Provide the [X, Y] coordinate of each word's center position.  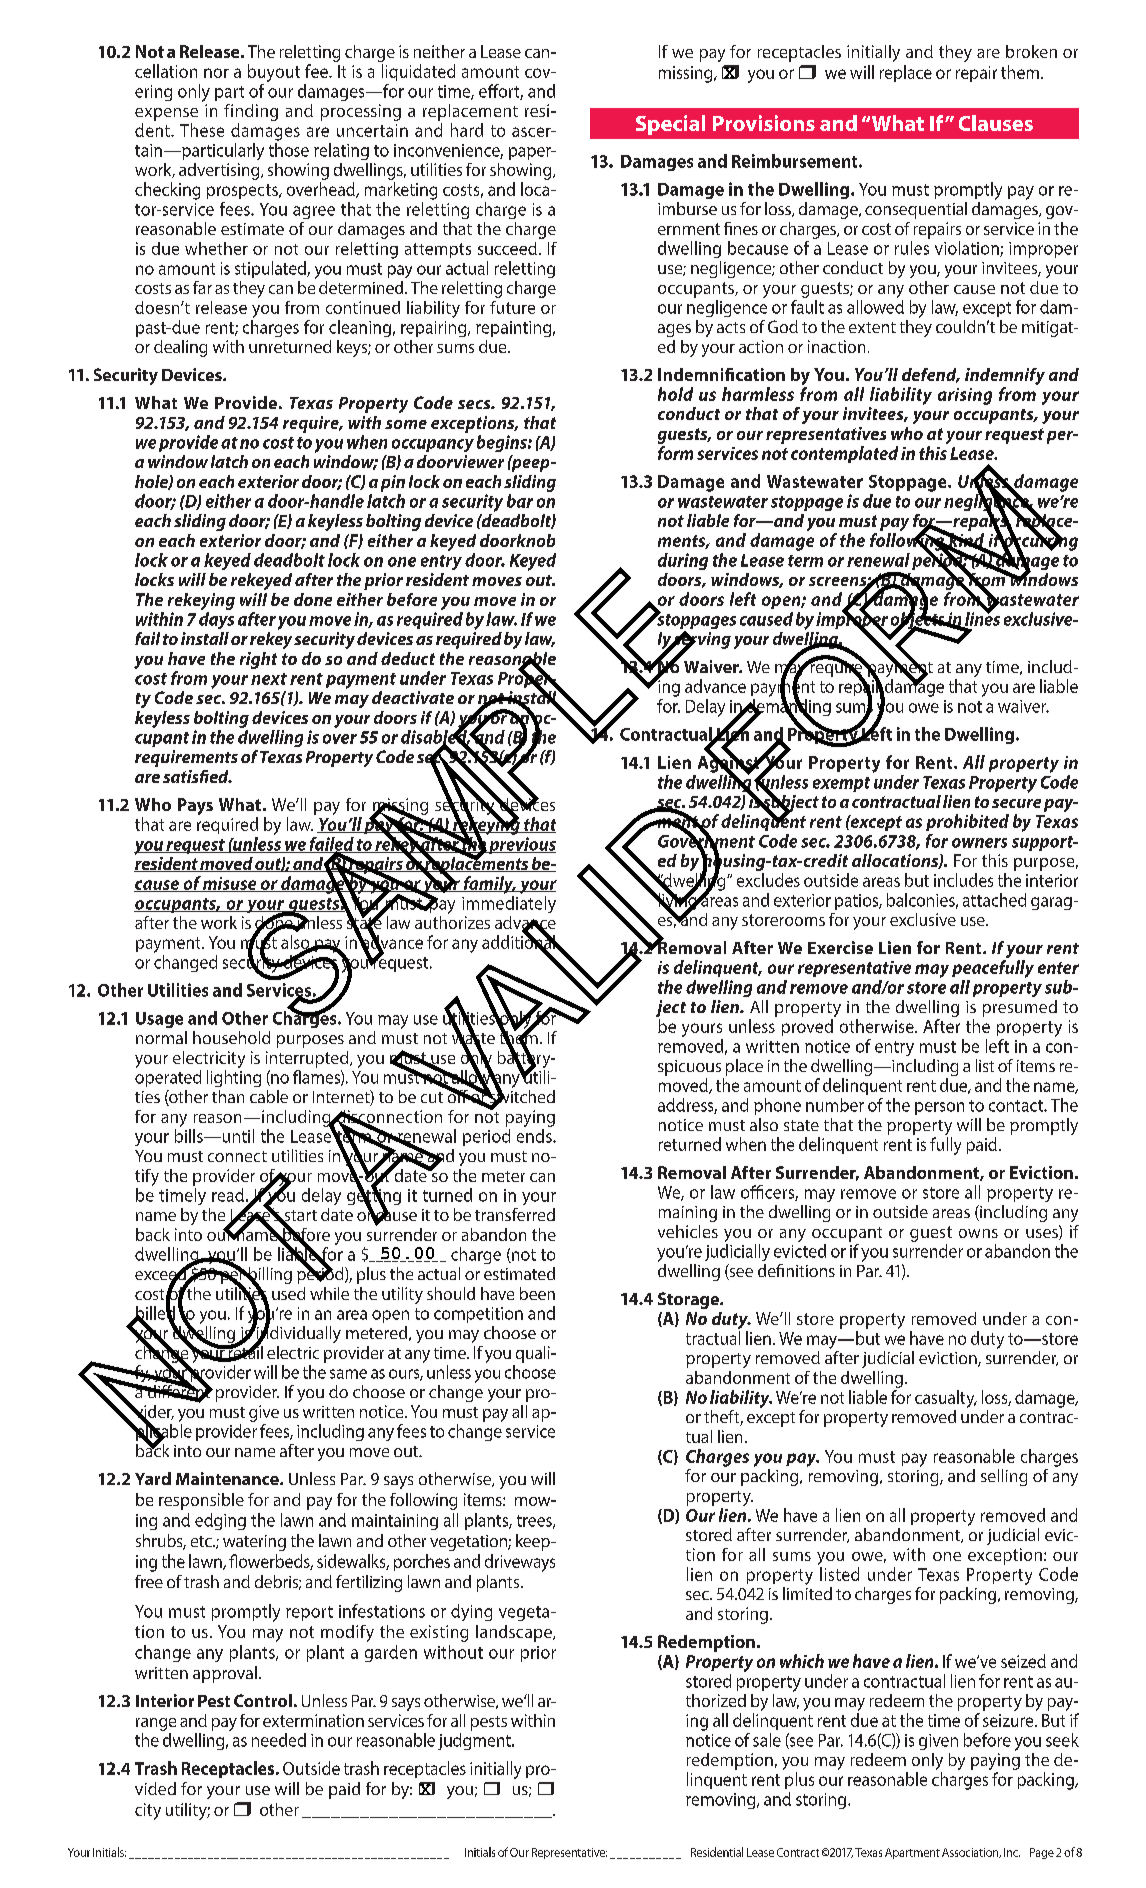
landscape [515, 1633]
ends [535, 1136]
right [258, 660]
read [228, 1195]
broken [1031, 51]
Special [670, 125]
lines [981, 619]
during [683, 561]
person [939, 1108]
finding [251, 112]
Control [263, 1700]
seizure [1009, 1720]
